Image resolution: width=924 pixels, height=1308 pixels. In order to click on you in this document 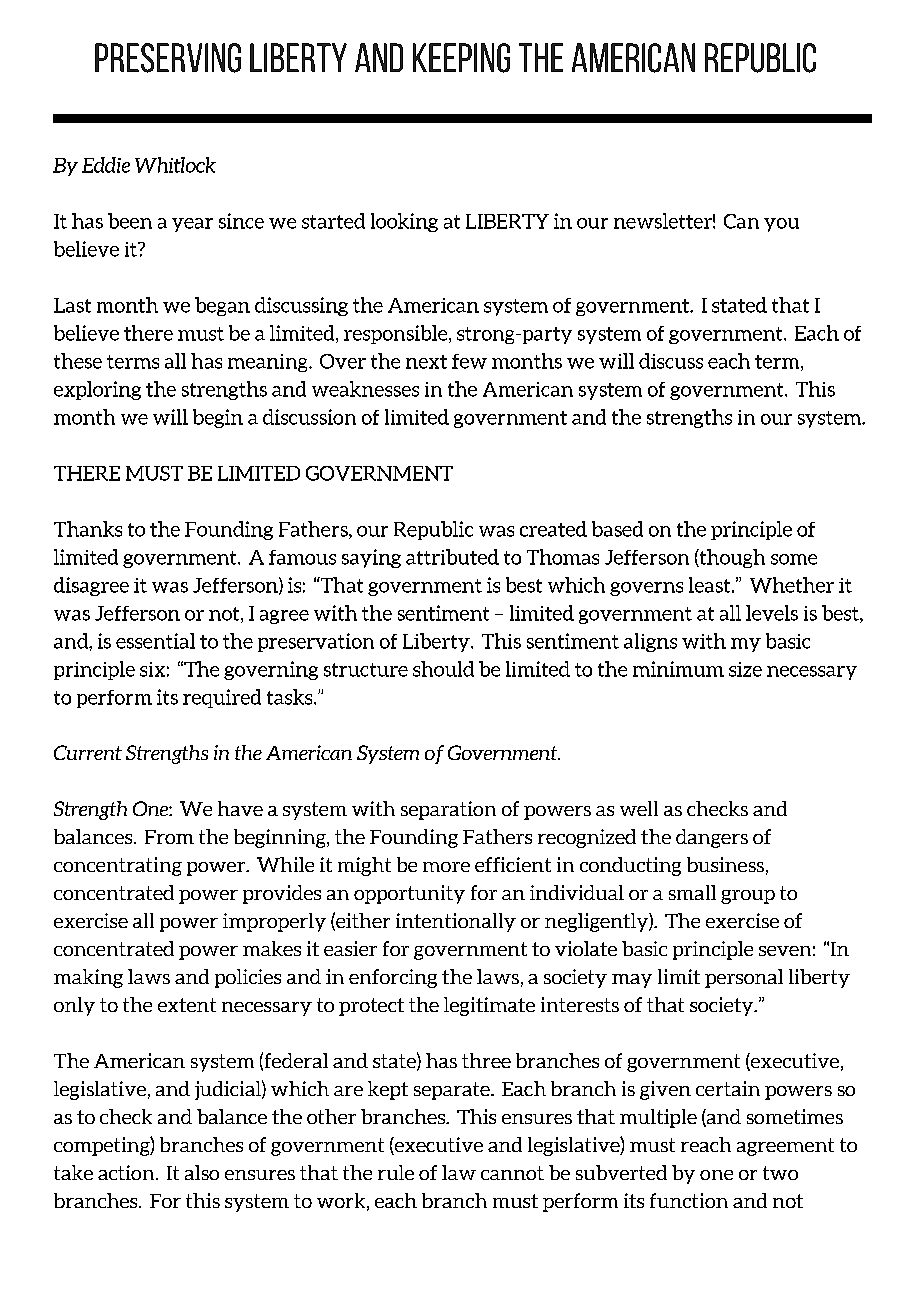, I will do `click(781, 225)`.
